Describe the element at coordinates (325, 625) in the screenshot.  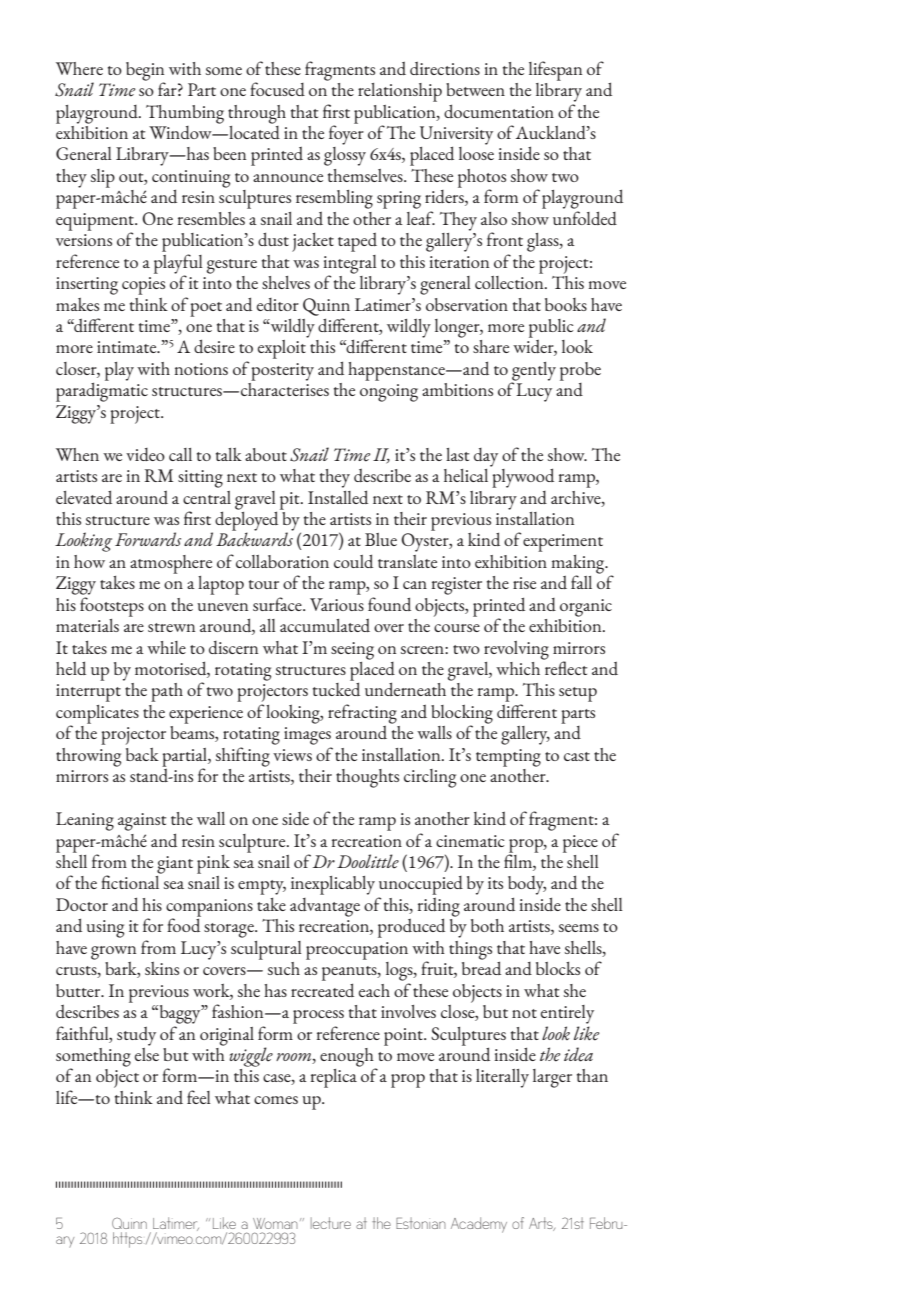
I see `accumulated` at that location.
